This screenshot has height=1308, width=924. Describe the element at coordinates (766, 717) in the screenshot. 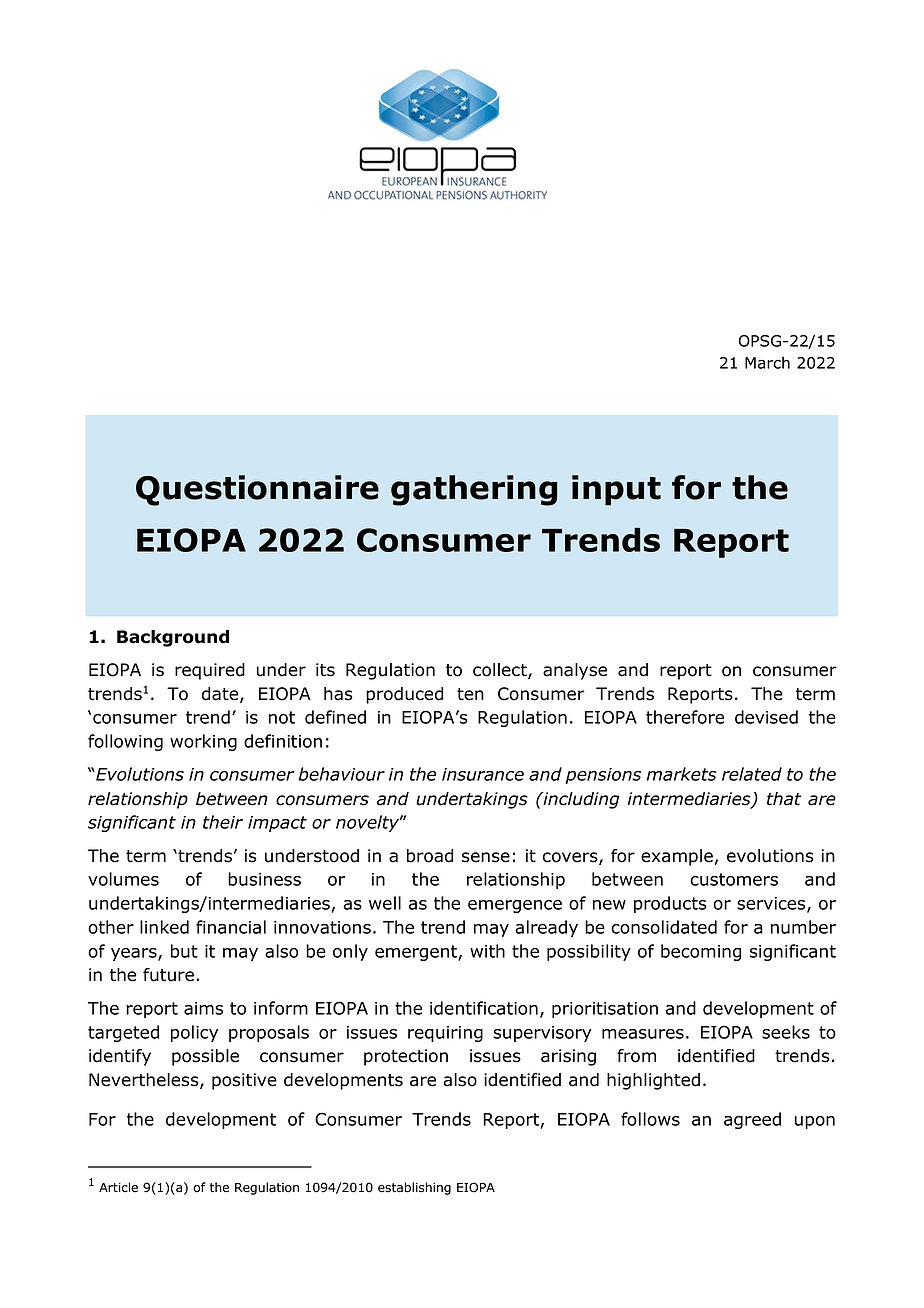

I see `devised` at that location.
